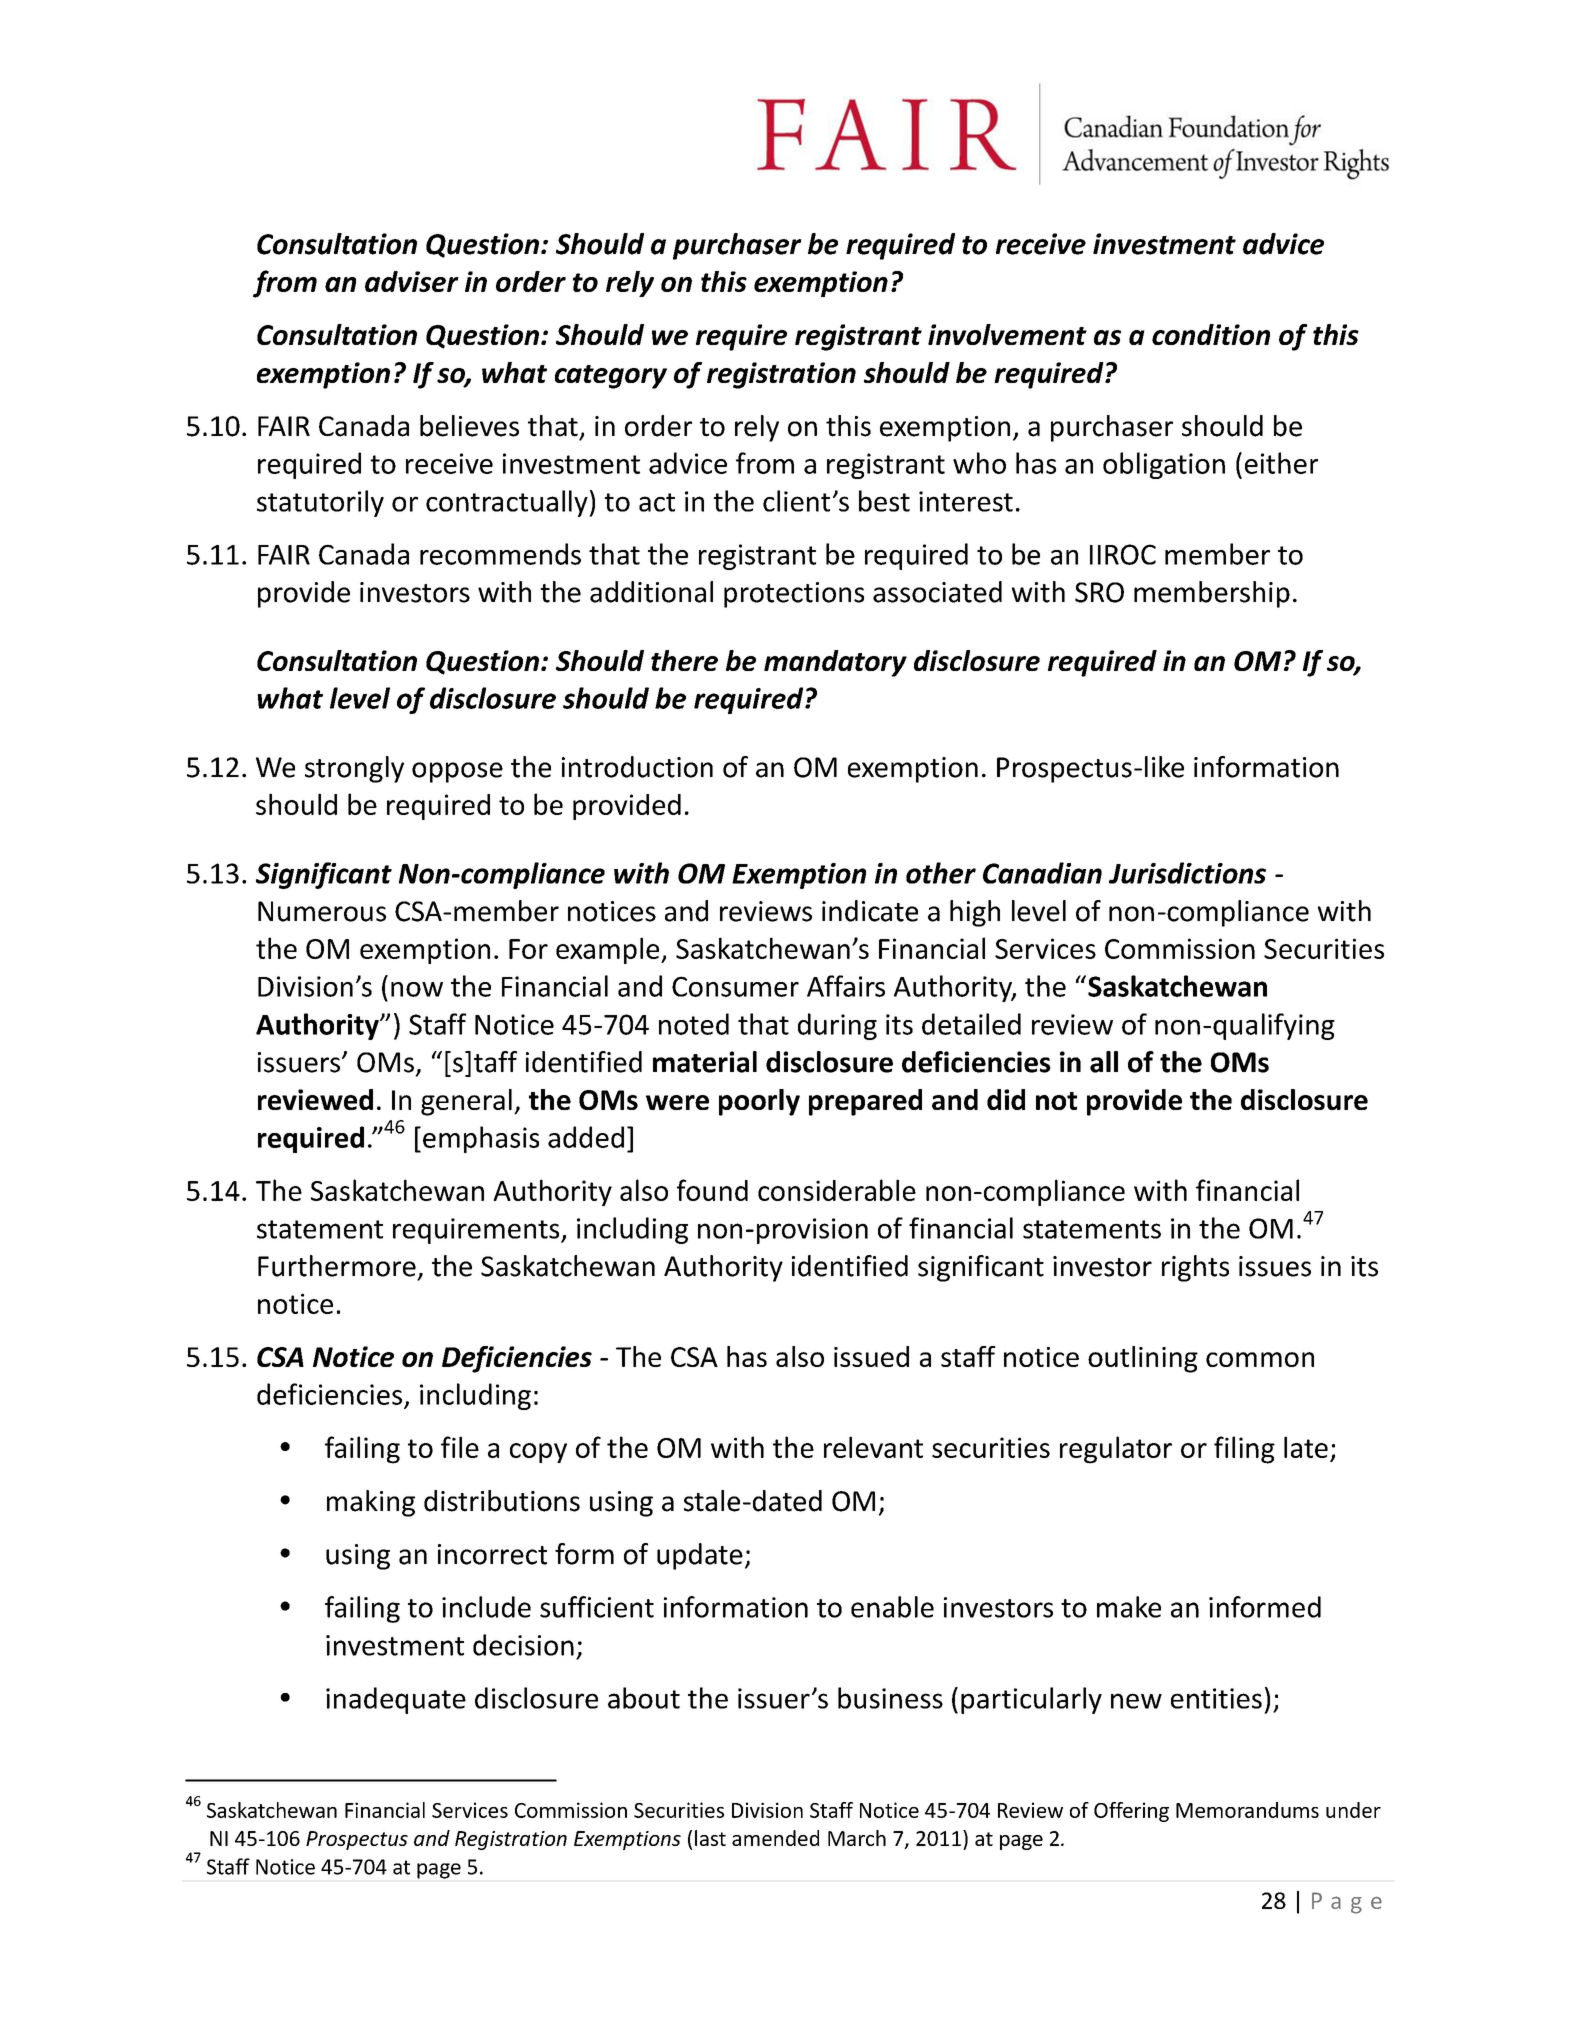  What do you see at coordinates (1244, 1450) in the screenshot?
I see `filing` at bounding box center [1244, 1450].
